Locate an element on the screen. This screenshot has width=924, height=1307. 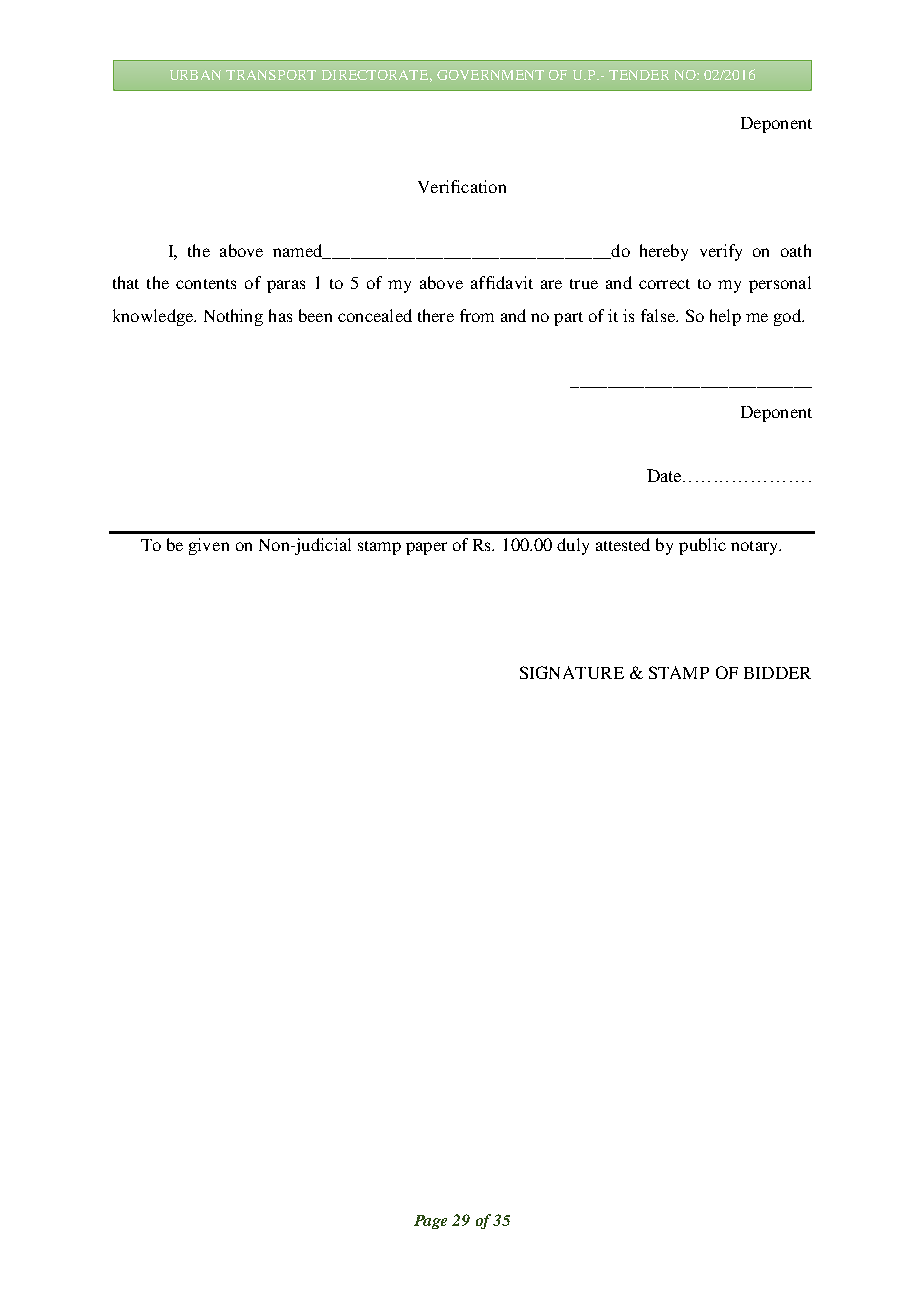
Page is located at coordinates (430, 1222).
